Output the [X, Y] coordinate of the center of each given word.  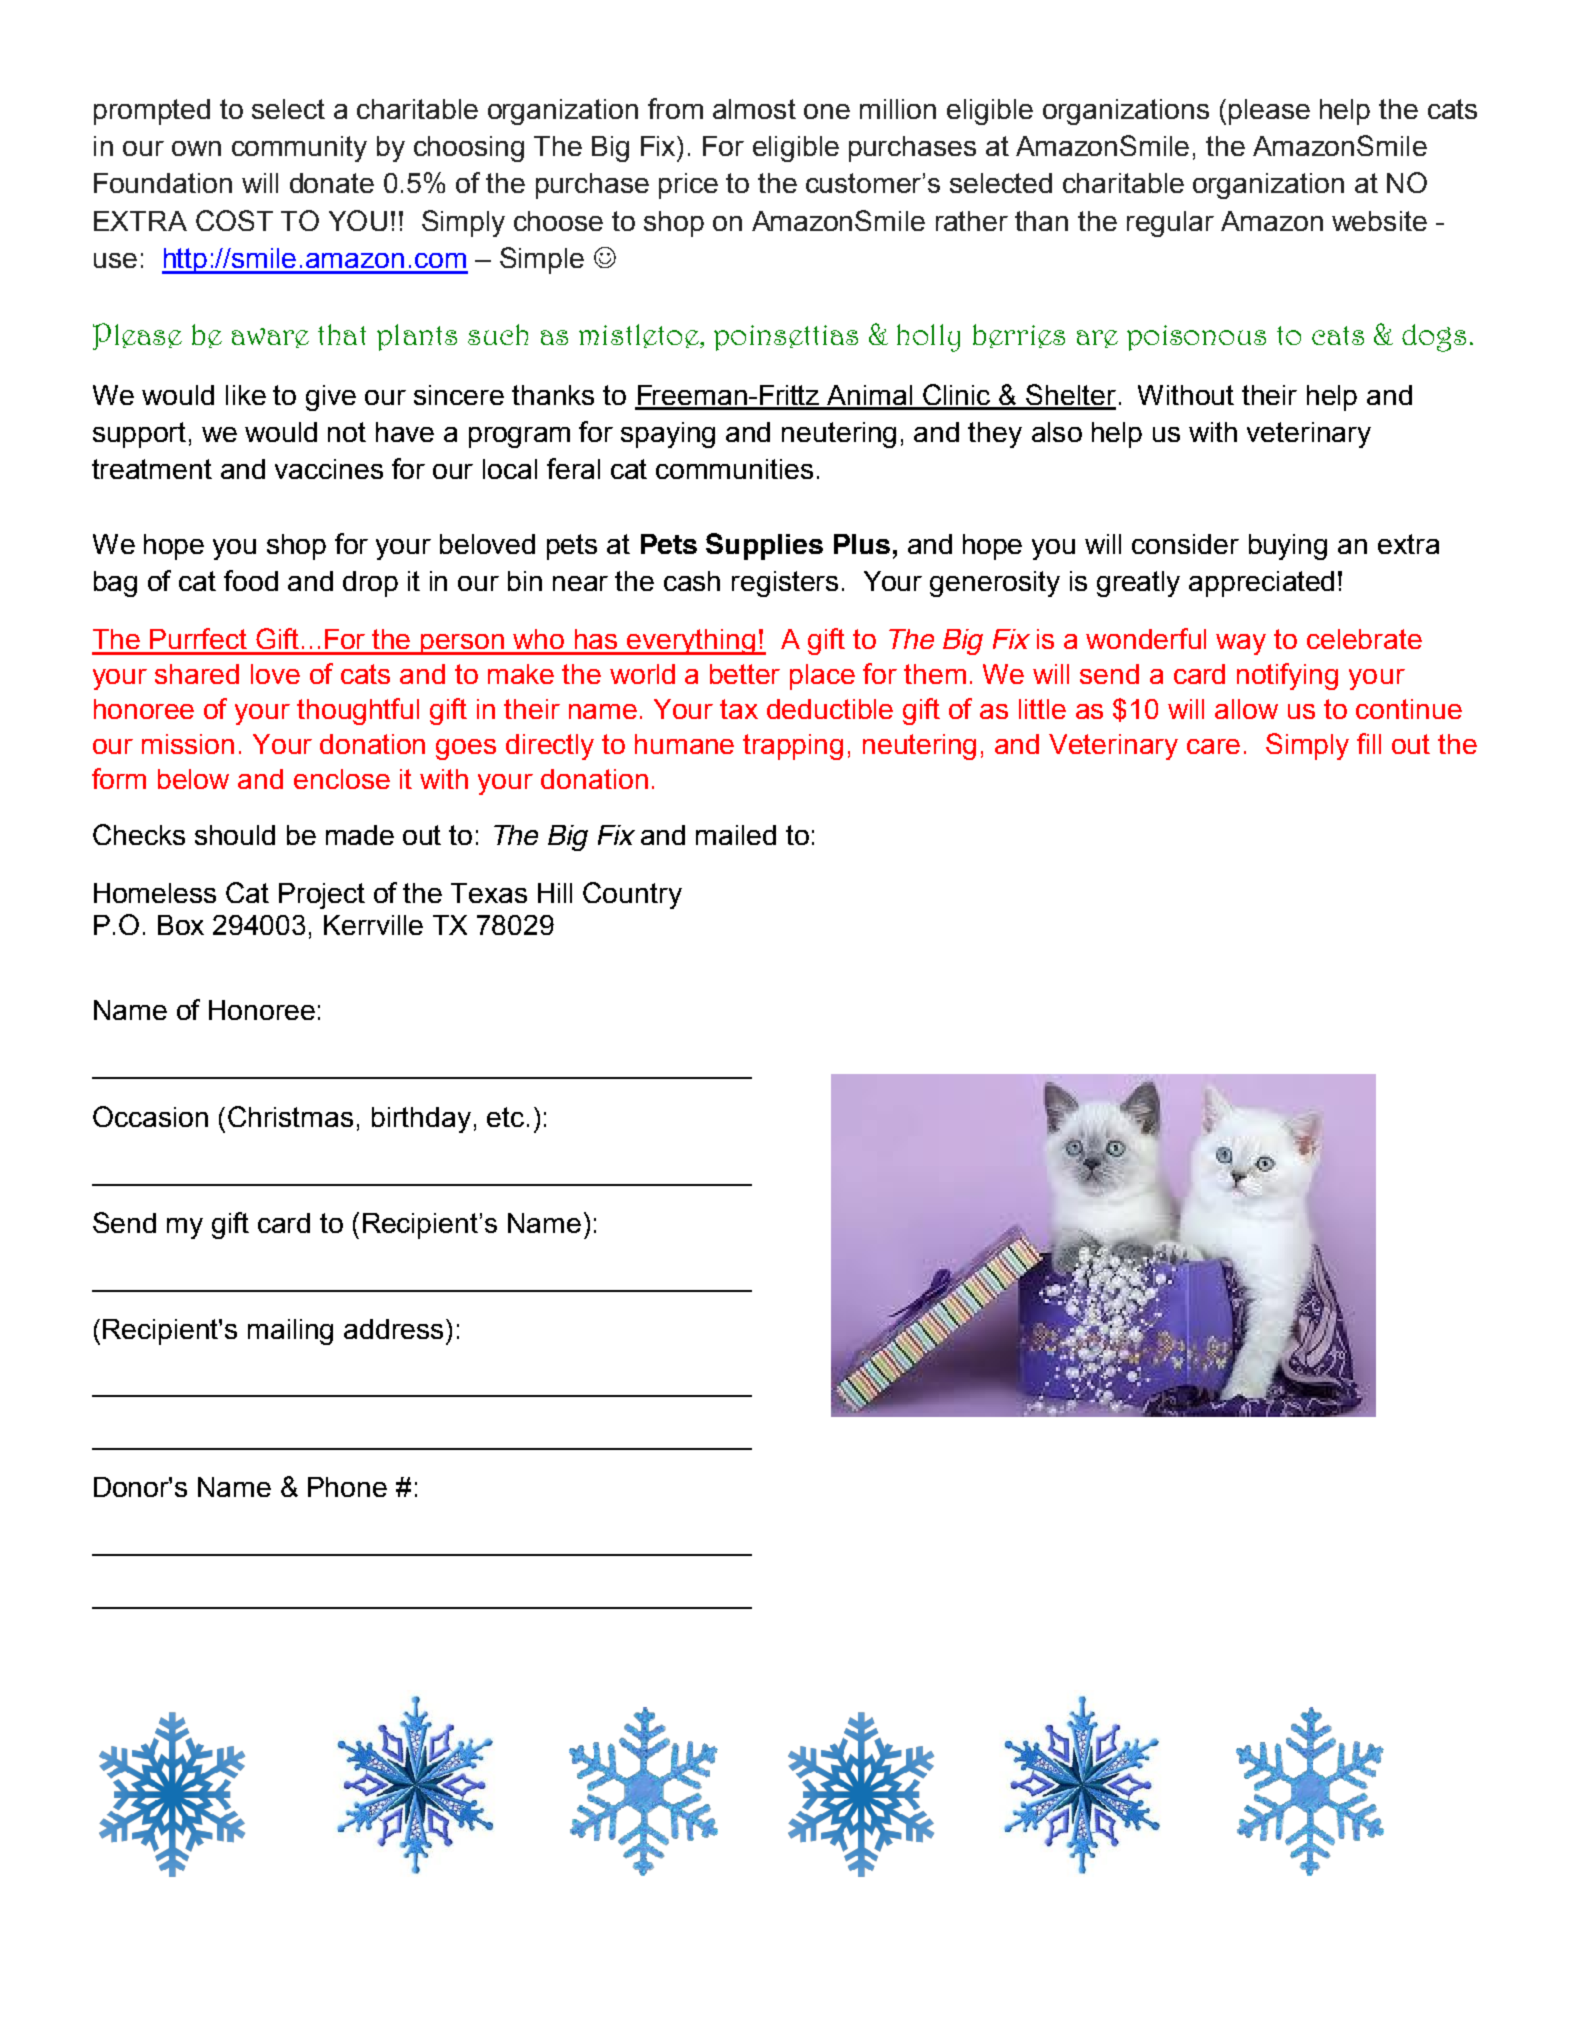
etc [505, 1117]
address [393, 1329]
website [1379, 221]
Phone [347, 1487]
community [299, 149]
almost [754, 109]
